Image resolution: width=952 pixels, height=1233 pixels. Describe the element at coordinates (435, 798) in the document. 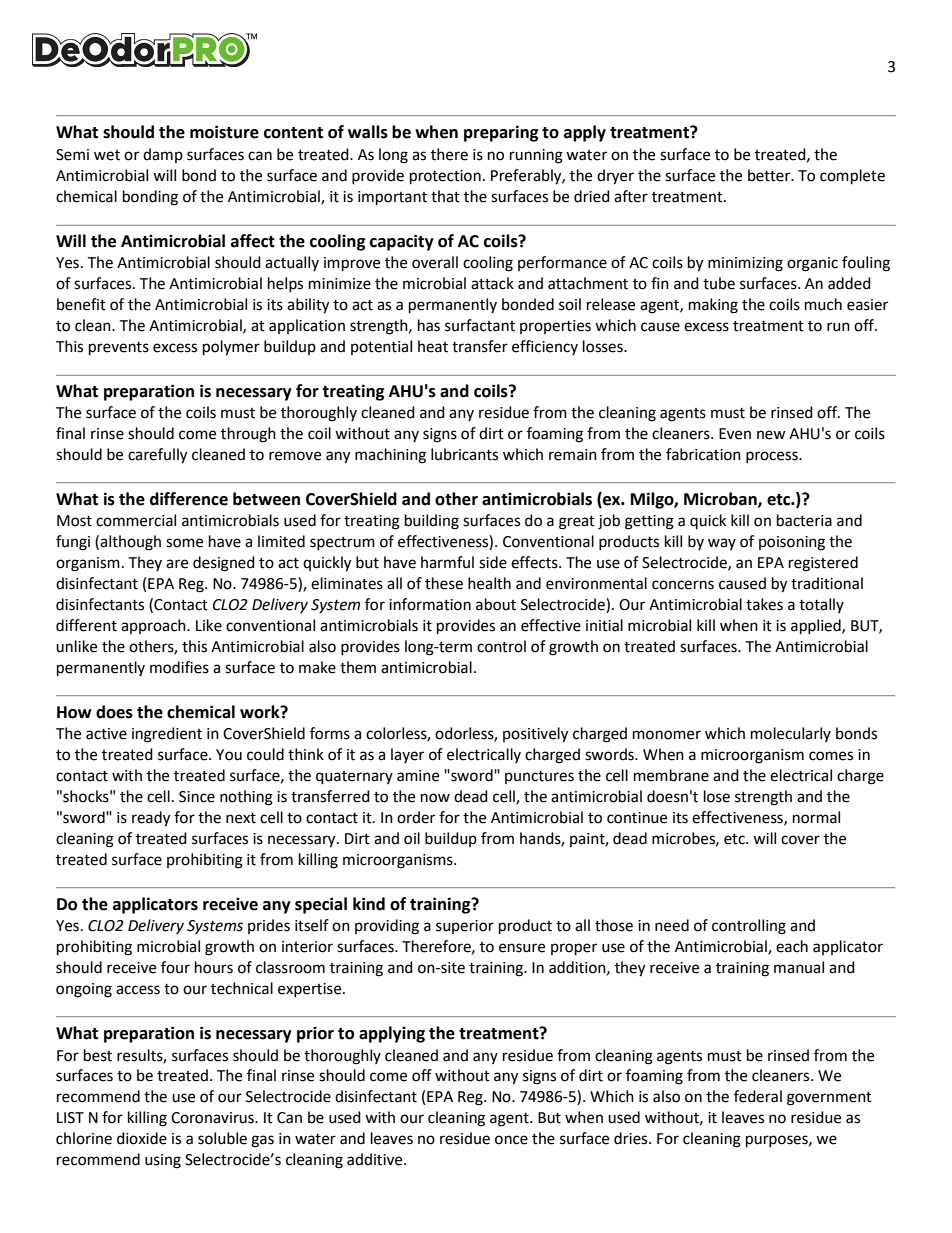

I see `now` at that location.
